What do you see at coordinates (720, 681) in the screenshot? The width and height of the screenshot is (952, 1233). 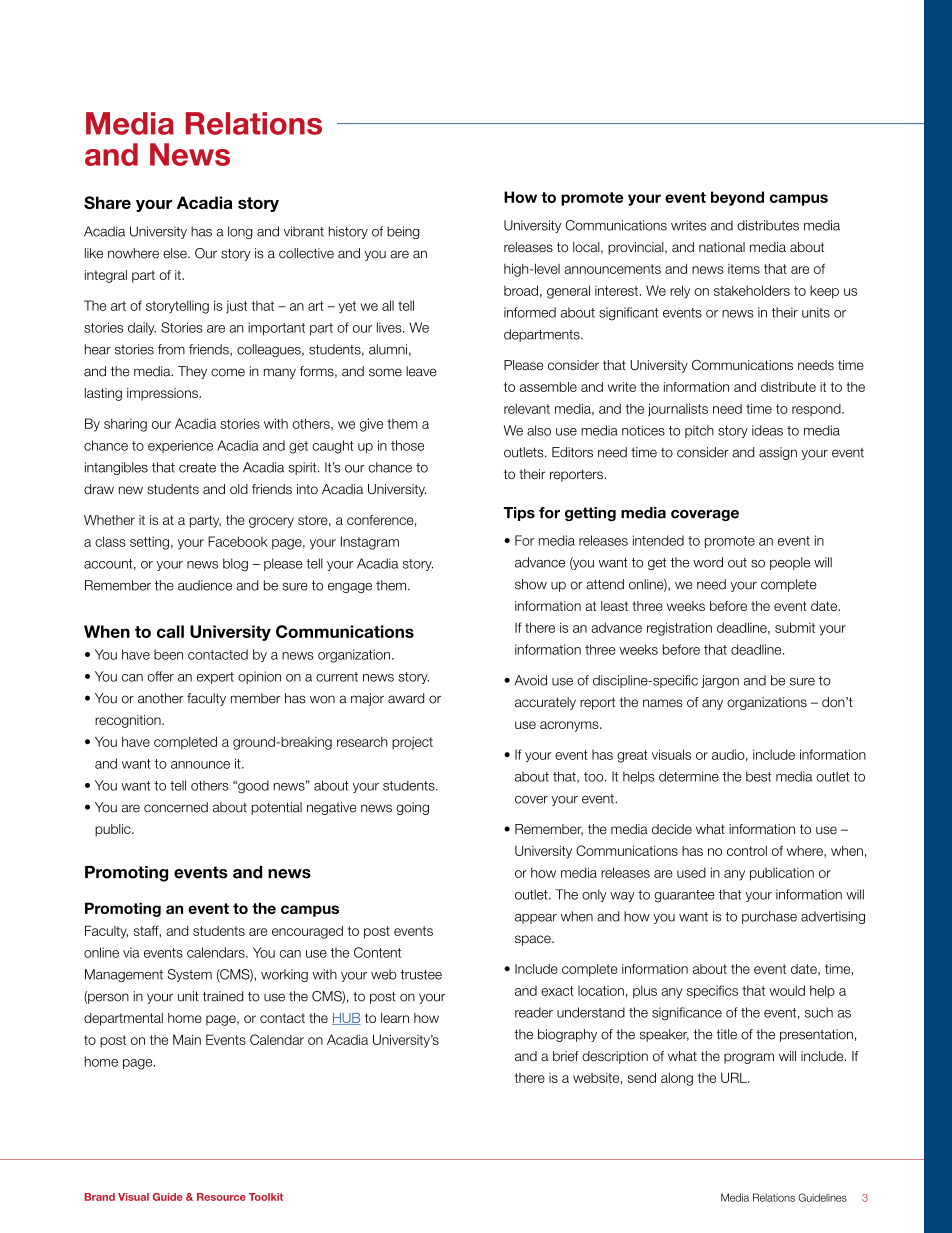 I see `jargon` at bounding box center [720, 681].
